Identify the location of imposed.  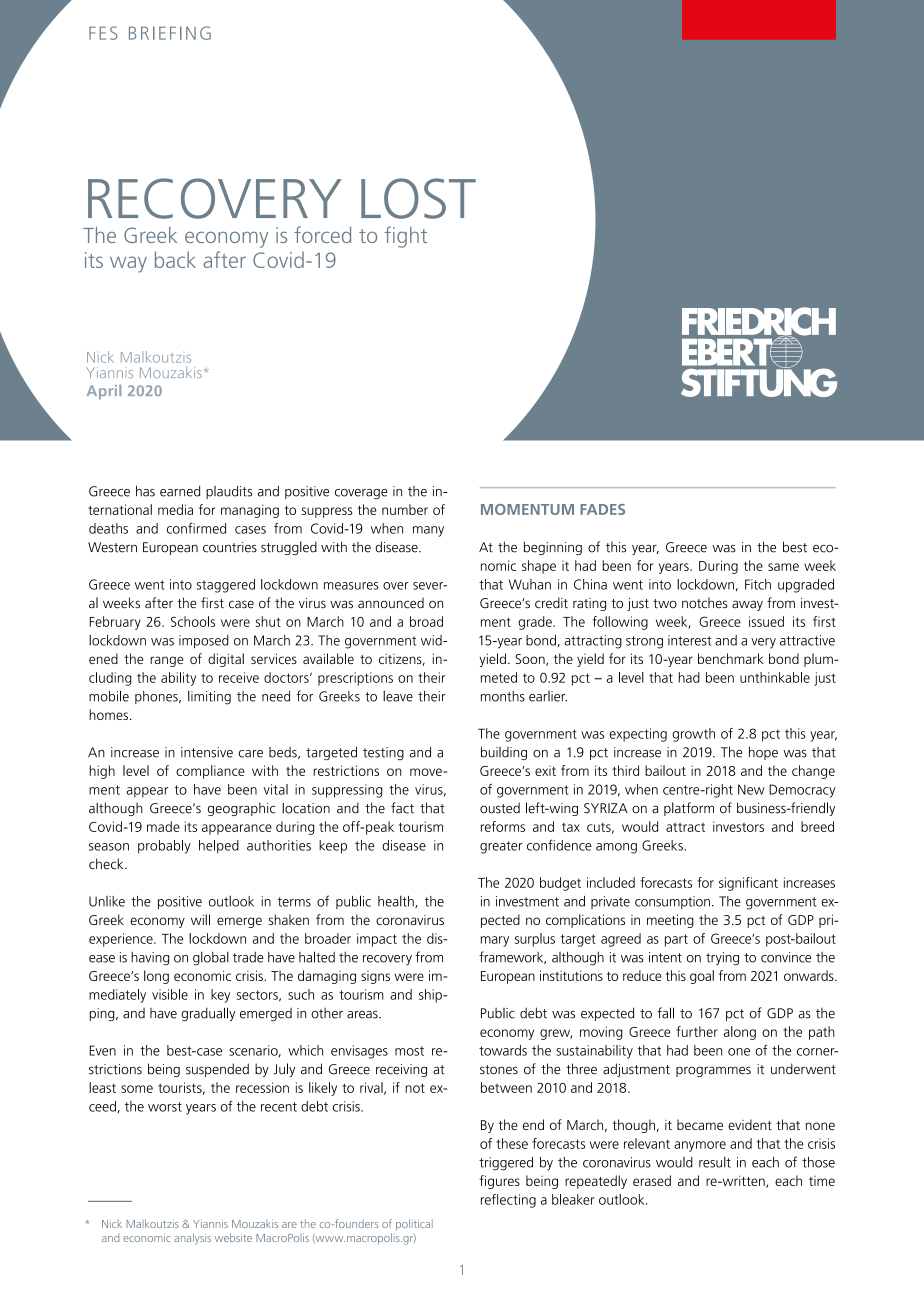
(204, 642).
